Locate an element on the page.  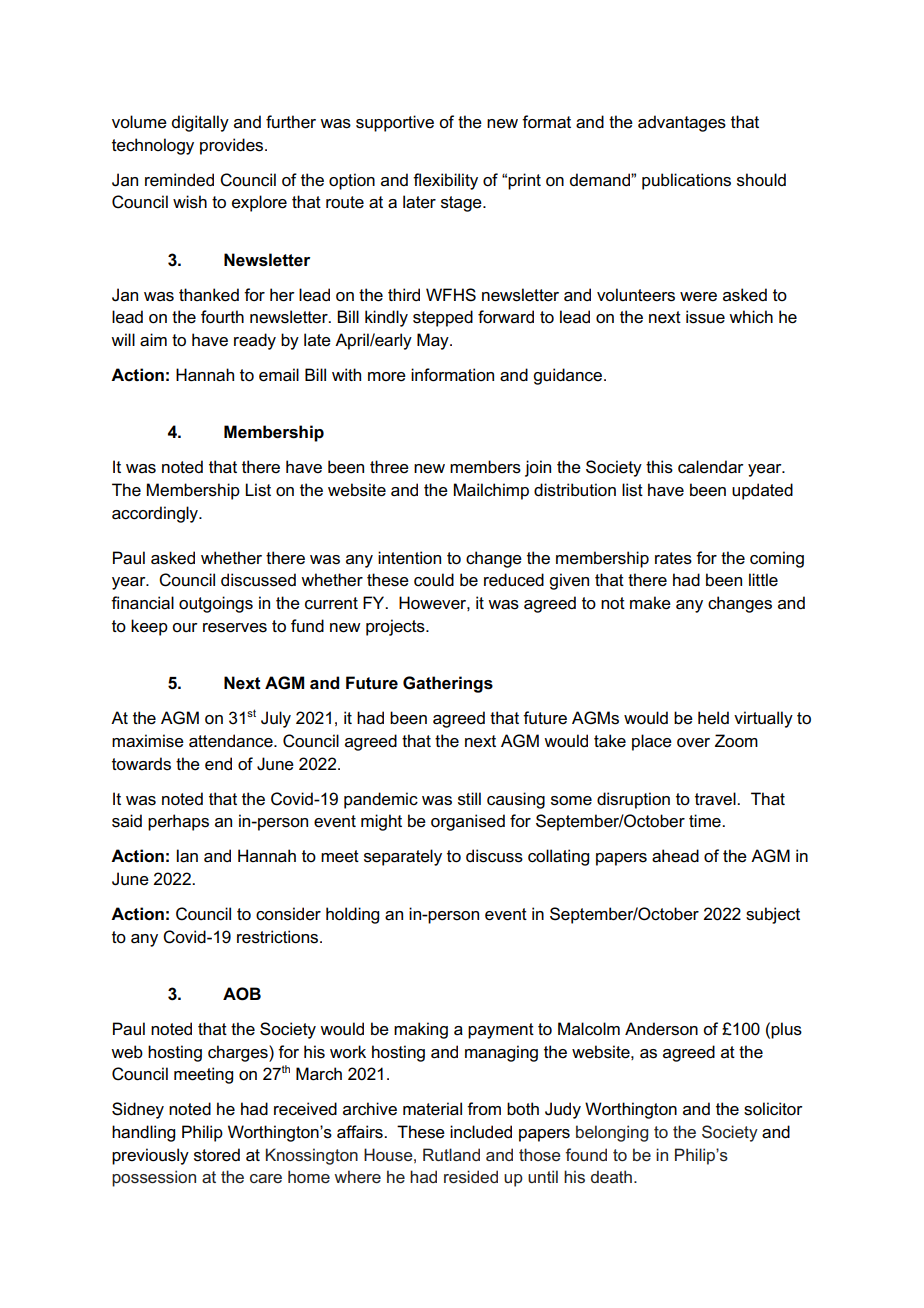
email is located at coordinates (279, 375).
